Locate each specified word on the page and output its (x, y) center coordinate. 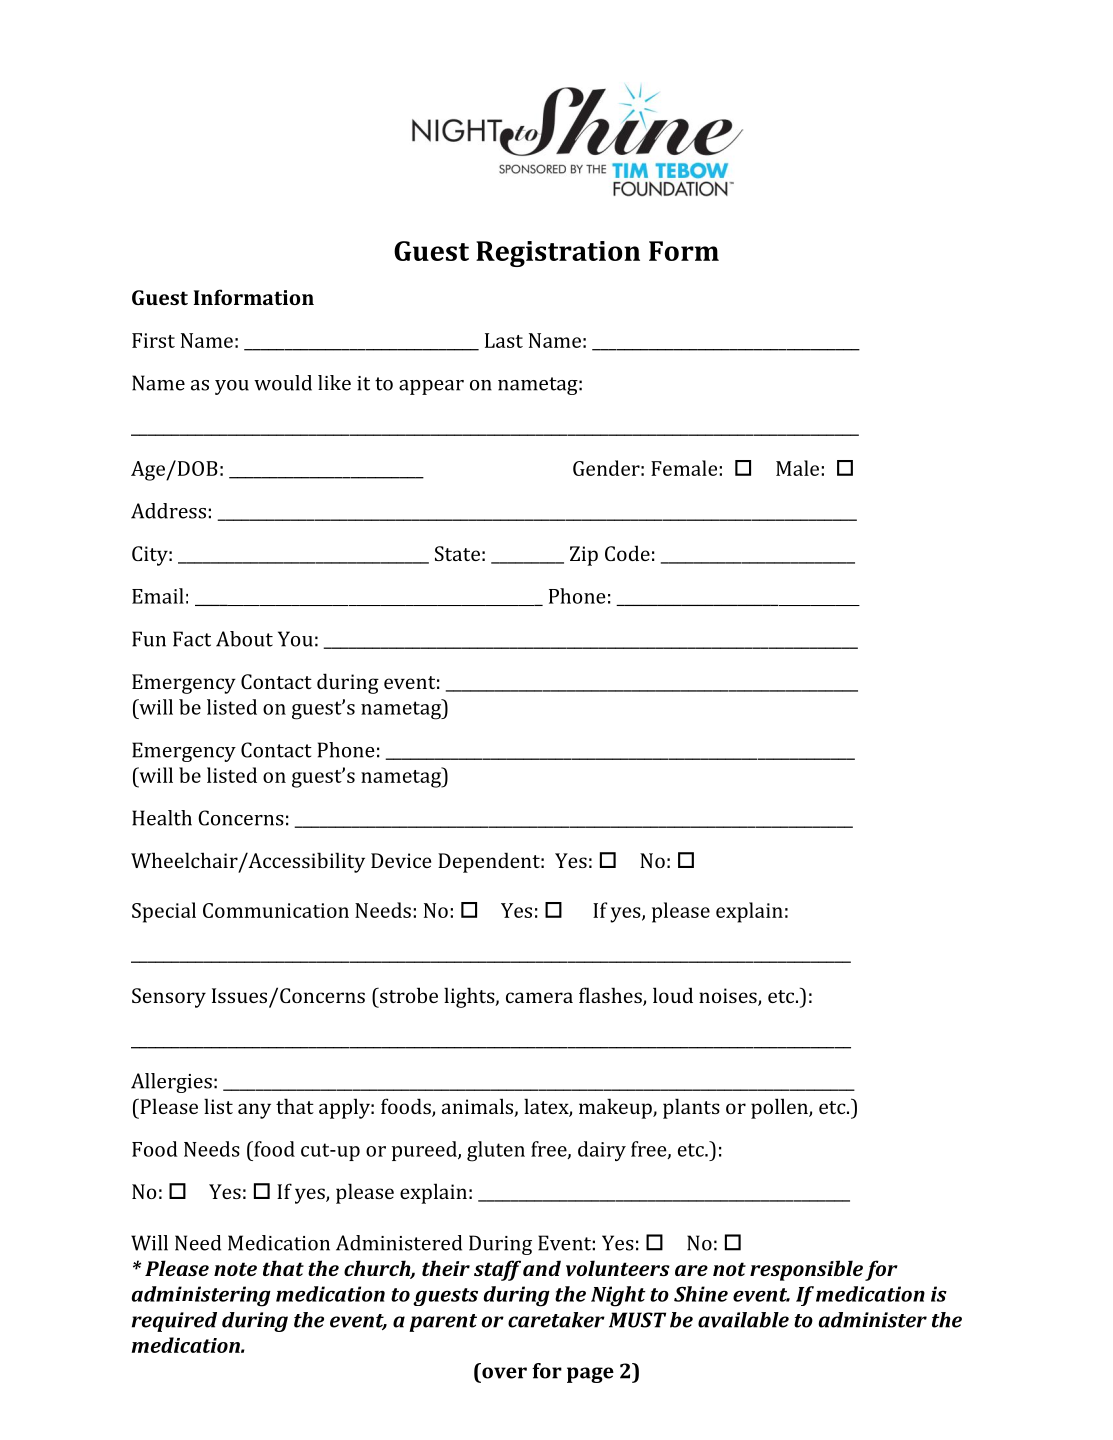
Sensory (169, 998)
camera (539, 997)
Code (627, 553)
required (174, 1322)
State (457, 553)
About (244, 639)
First (153, 340)
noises (729, 997)
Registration (558, 254)
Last (504, 340)
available (743, 1320)
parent (443, 1323)
